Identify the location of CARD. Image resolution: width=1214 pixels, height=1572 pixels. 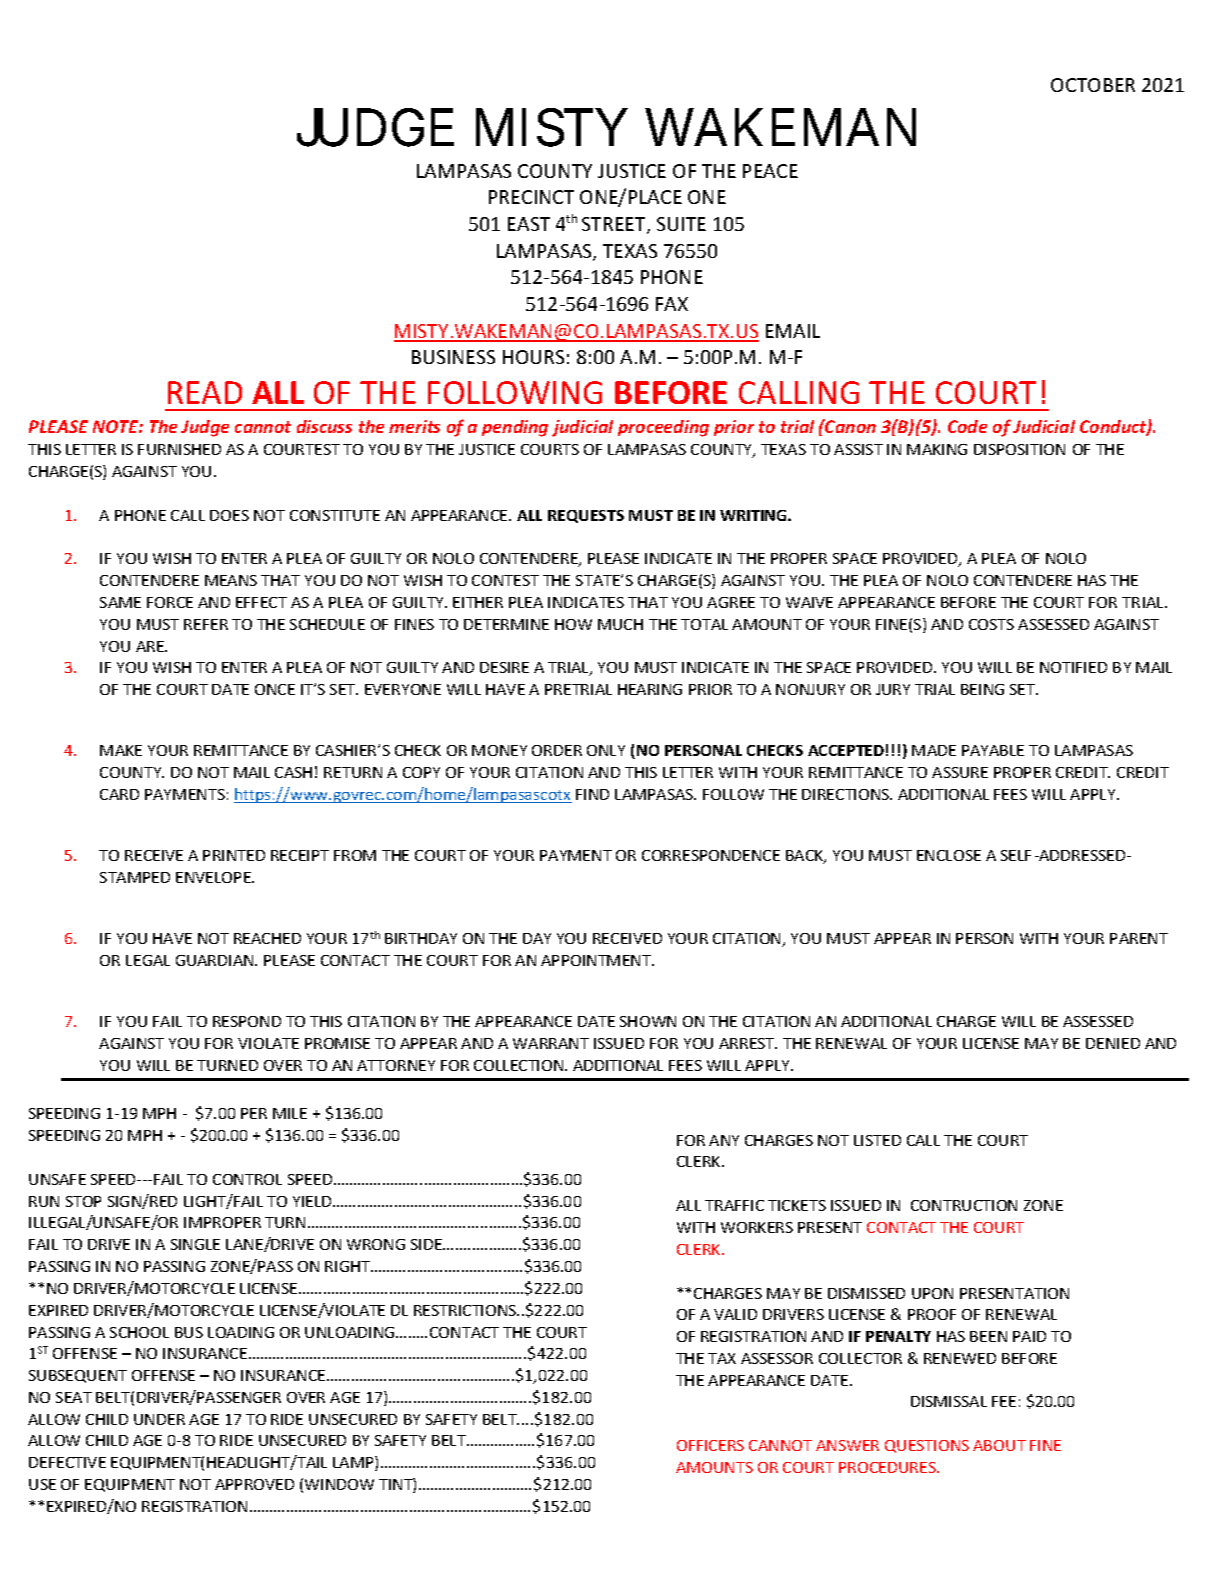
(119, 794).
